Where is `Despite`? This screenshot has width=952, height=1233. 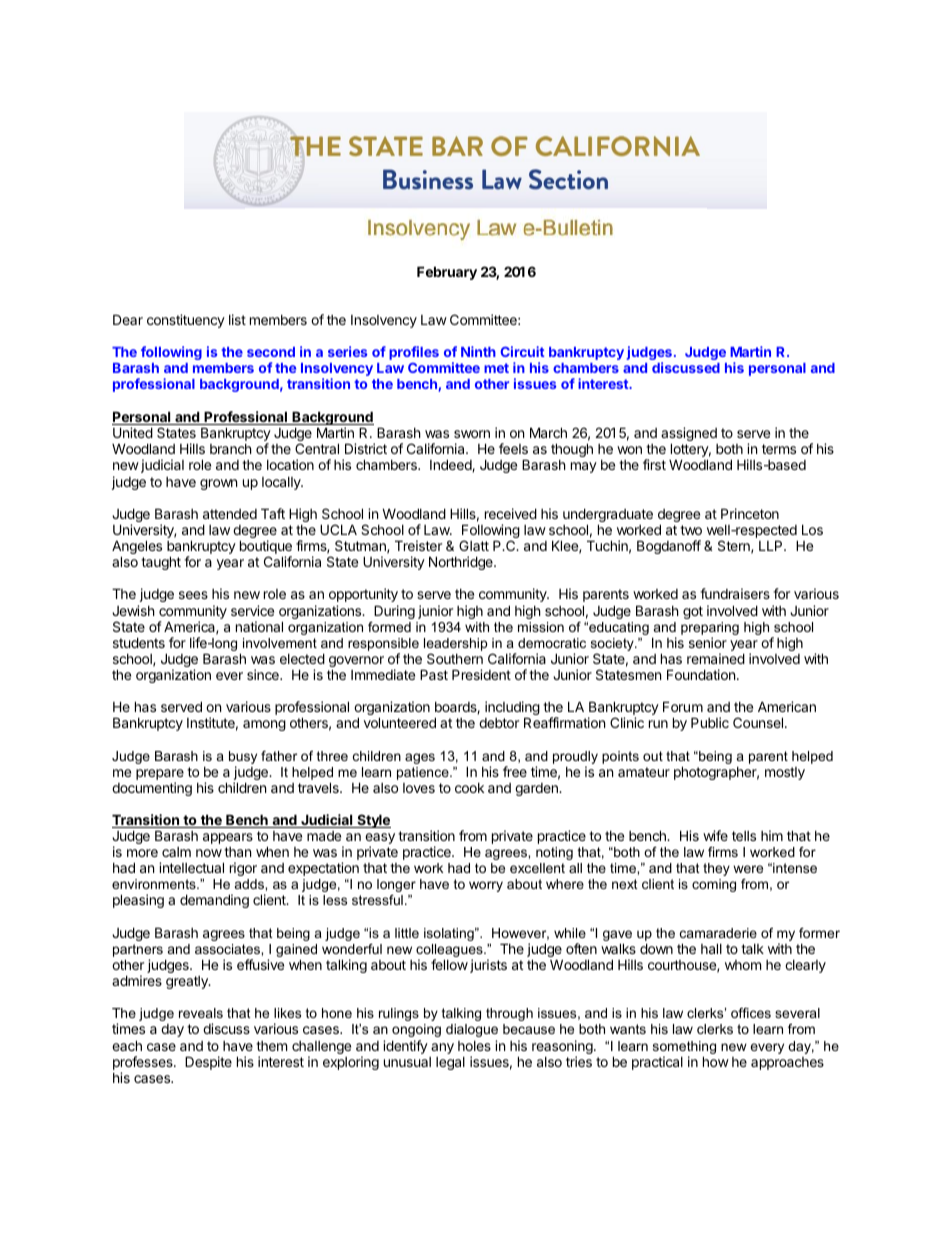 Despite is located at coordinates (208, 1063).
